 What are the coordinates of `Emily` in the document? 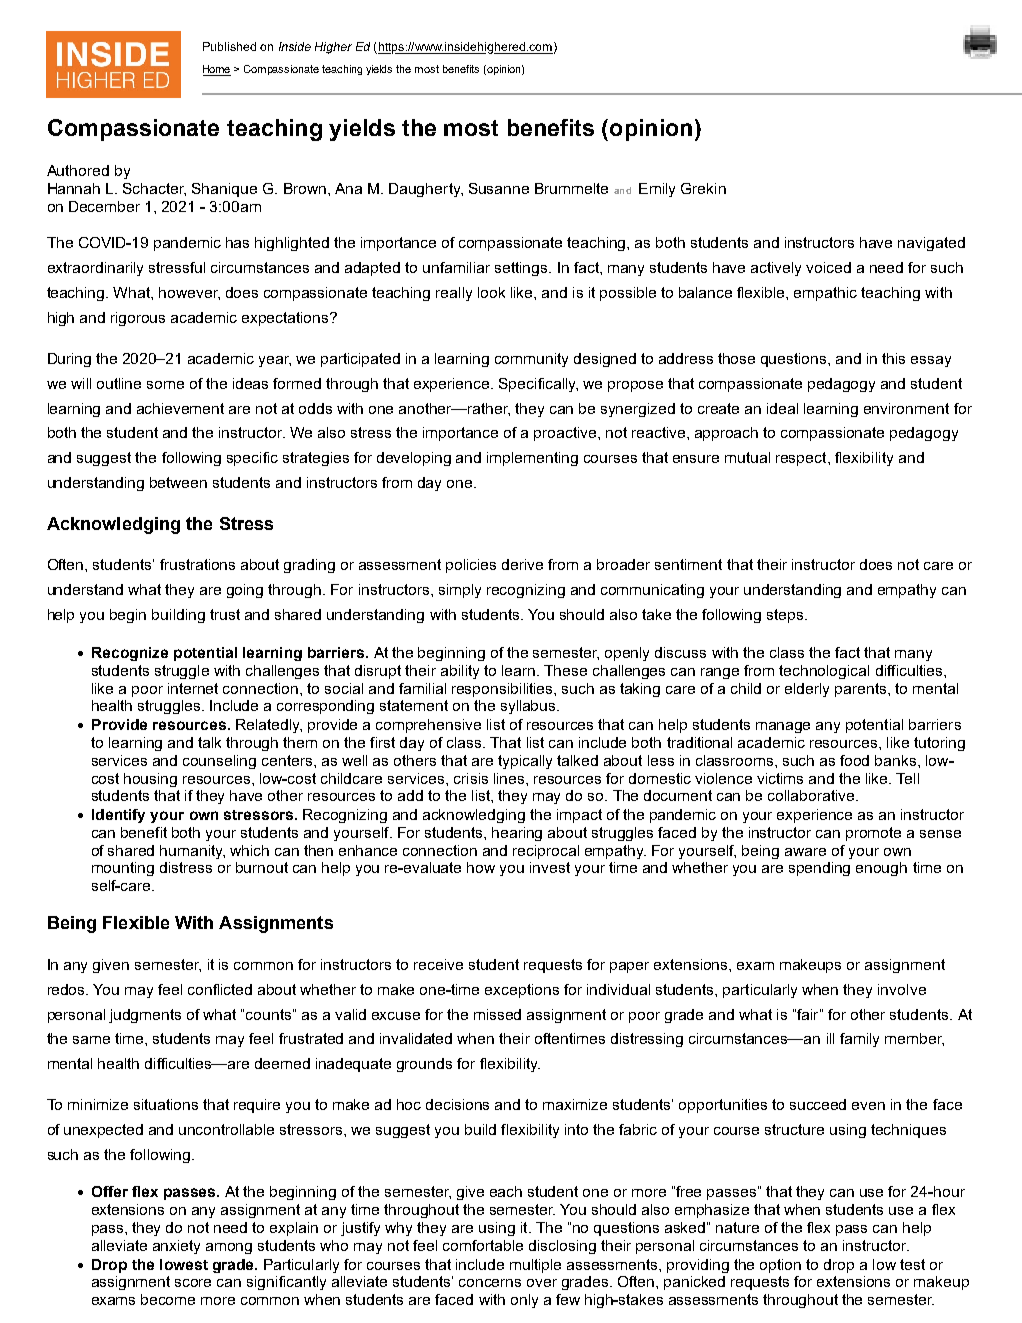 It's located at (657, 190).
